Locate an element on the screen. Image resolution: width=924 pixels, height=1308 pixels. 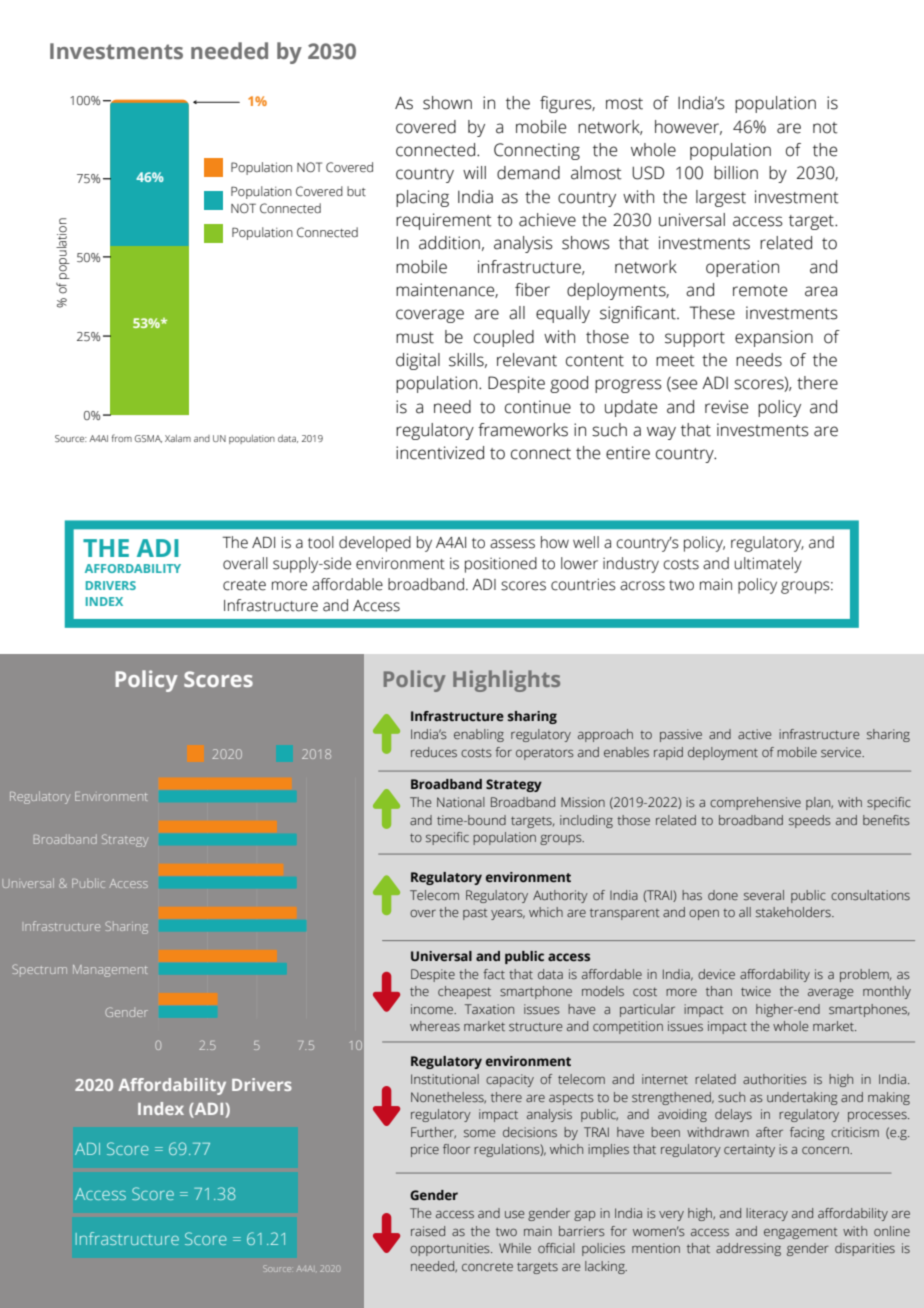
Management is located at coordinates (110, 971).
